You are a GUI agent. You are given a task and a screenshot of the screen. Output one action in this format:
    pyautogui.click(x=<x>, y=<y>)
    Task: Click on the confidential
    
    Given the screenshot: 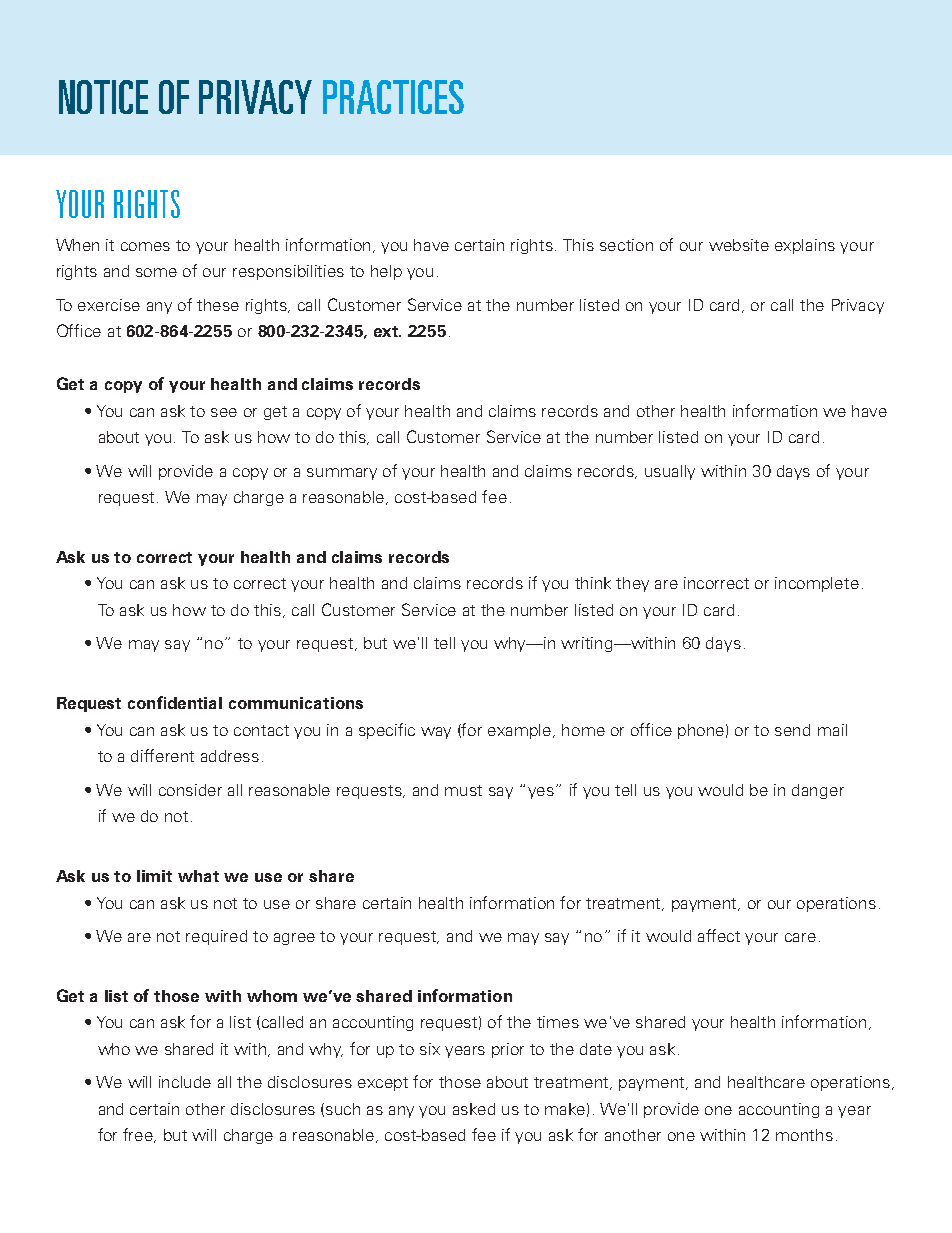 What is the action you would take?
    pyautogui.click(x=175, y=702)
